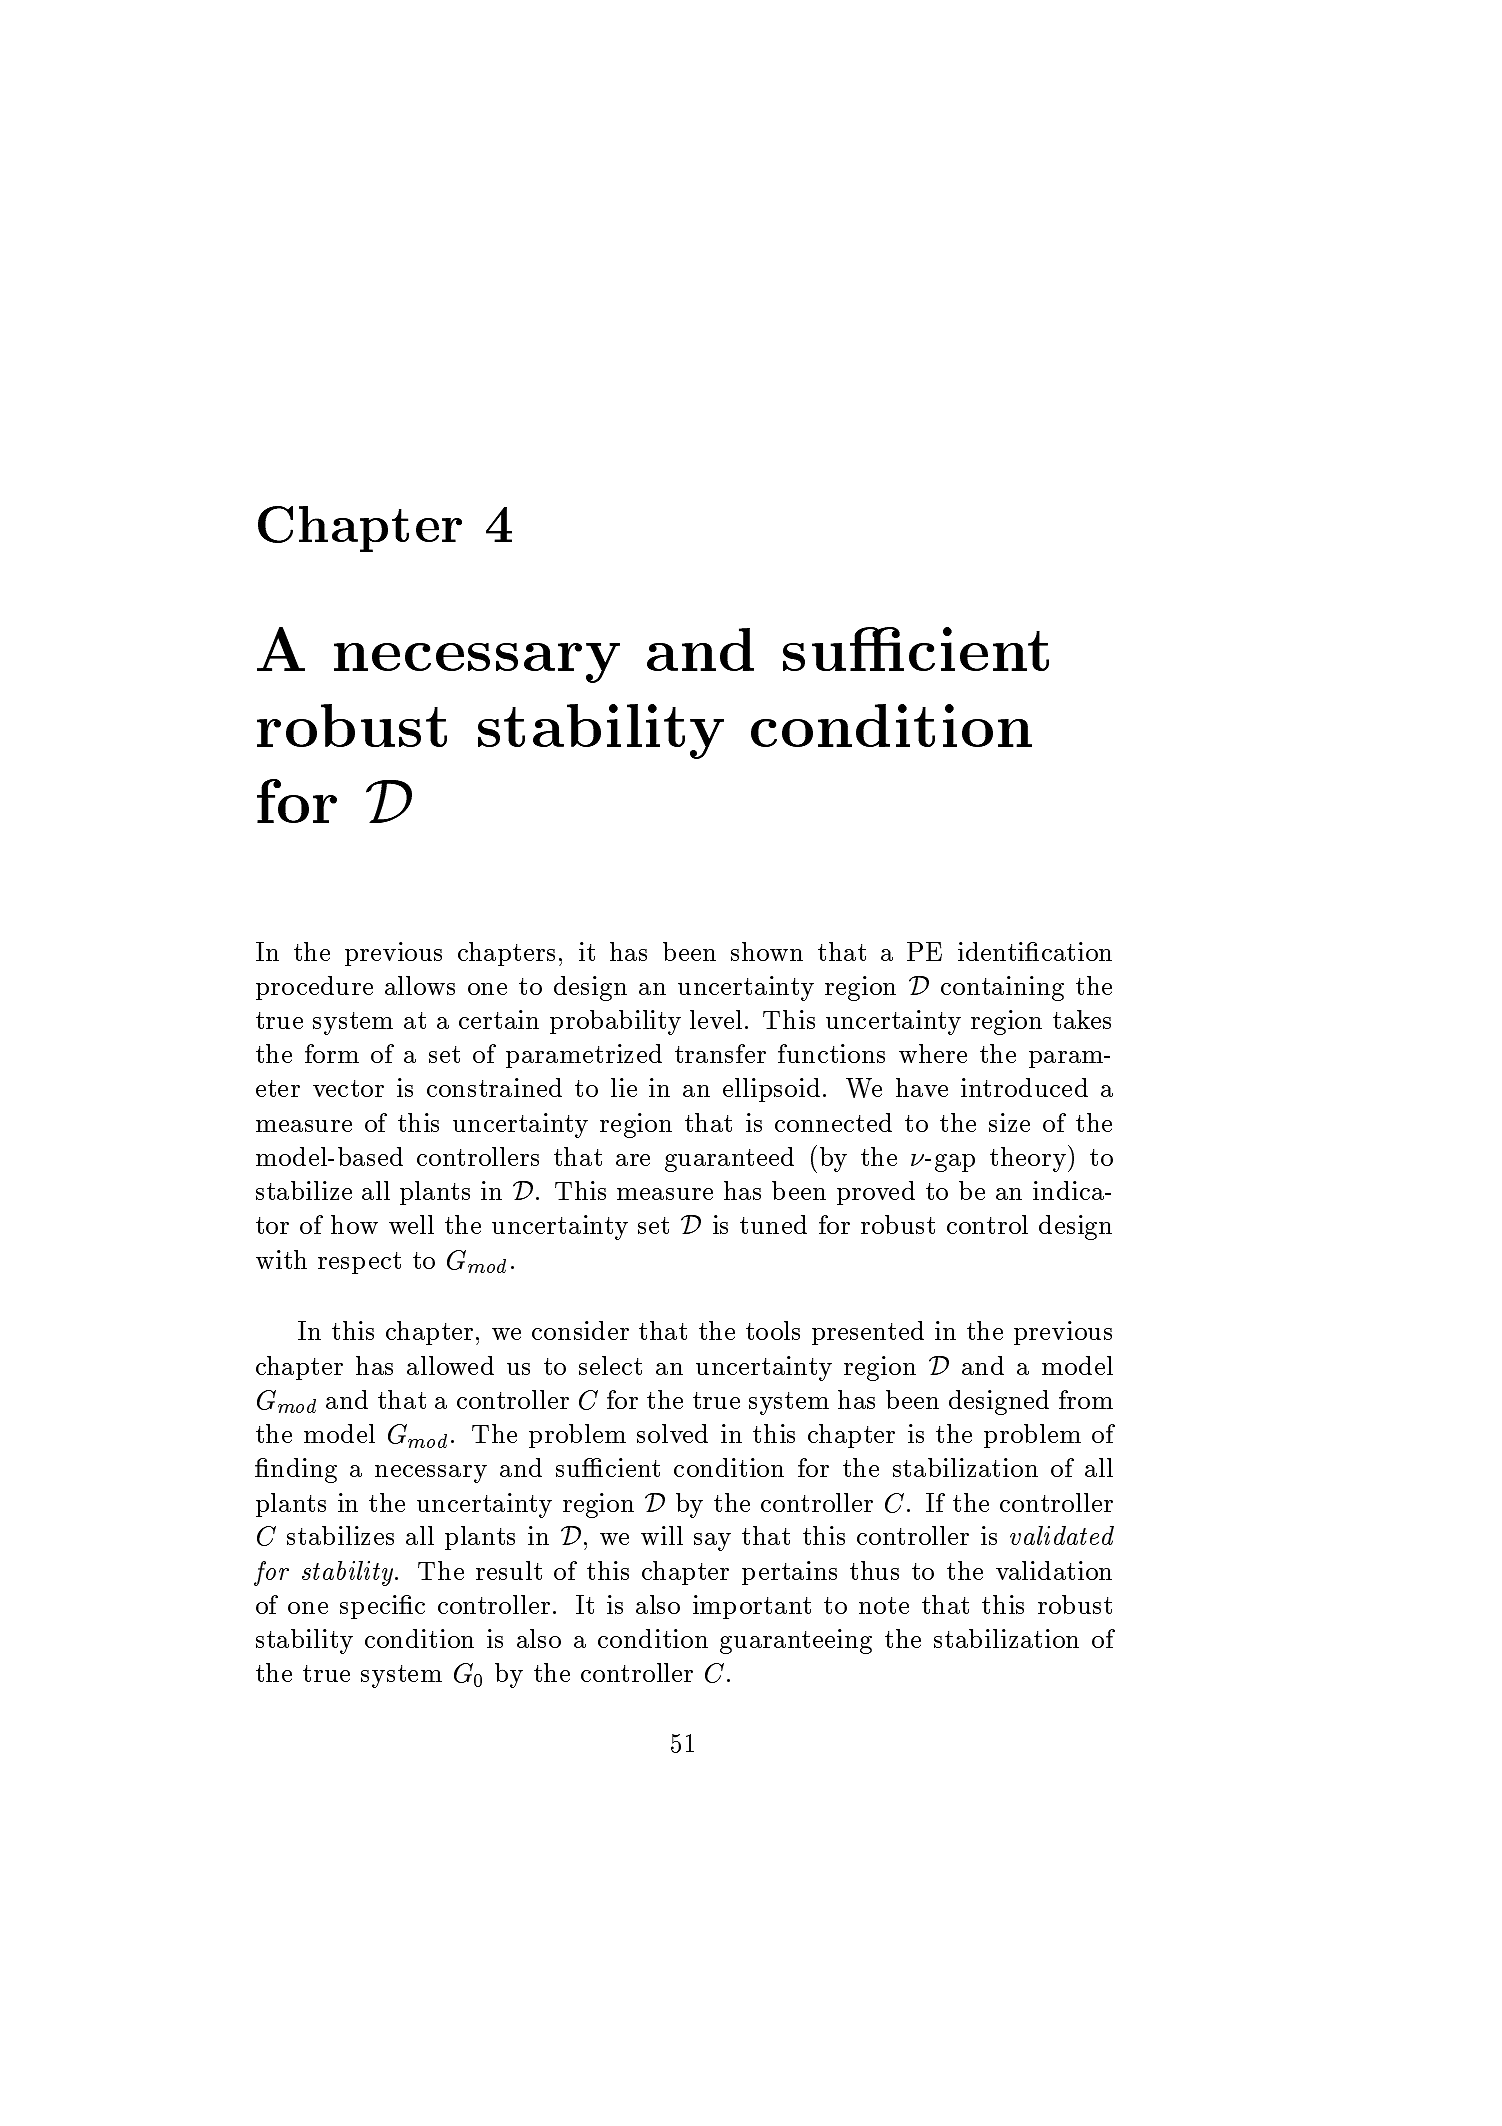  I want to click on allows, so click(420, 985).
